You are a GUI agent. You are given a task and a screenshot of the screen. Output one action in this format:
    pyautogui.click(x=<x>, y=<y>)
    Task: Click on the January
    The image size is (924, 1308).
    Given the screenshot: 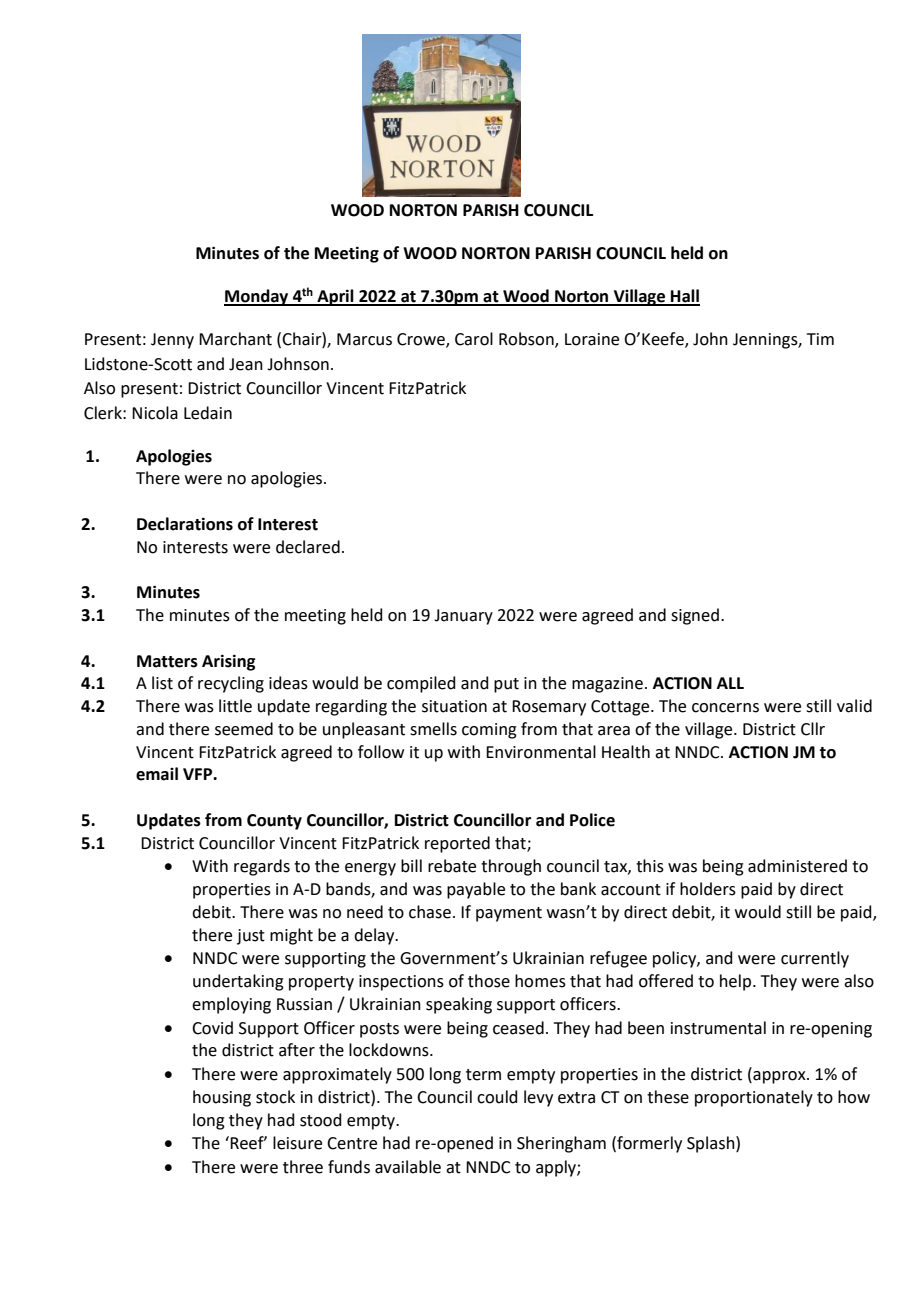 What is the action you would take?
    pyautogui.click(x=463, y=617)
